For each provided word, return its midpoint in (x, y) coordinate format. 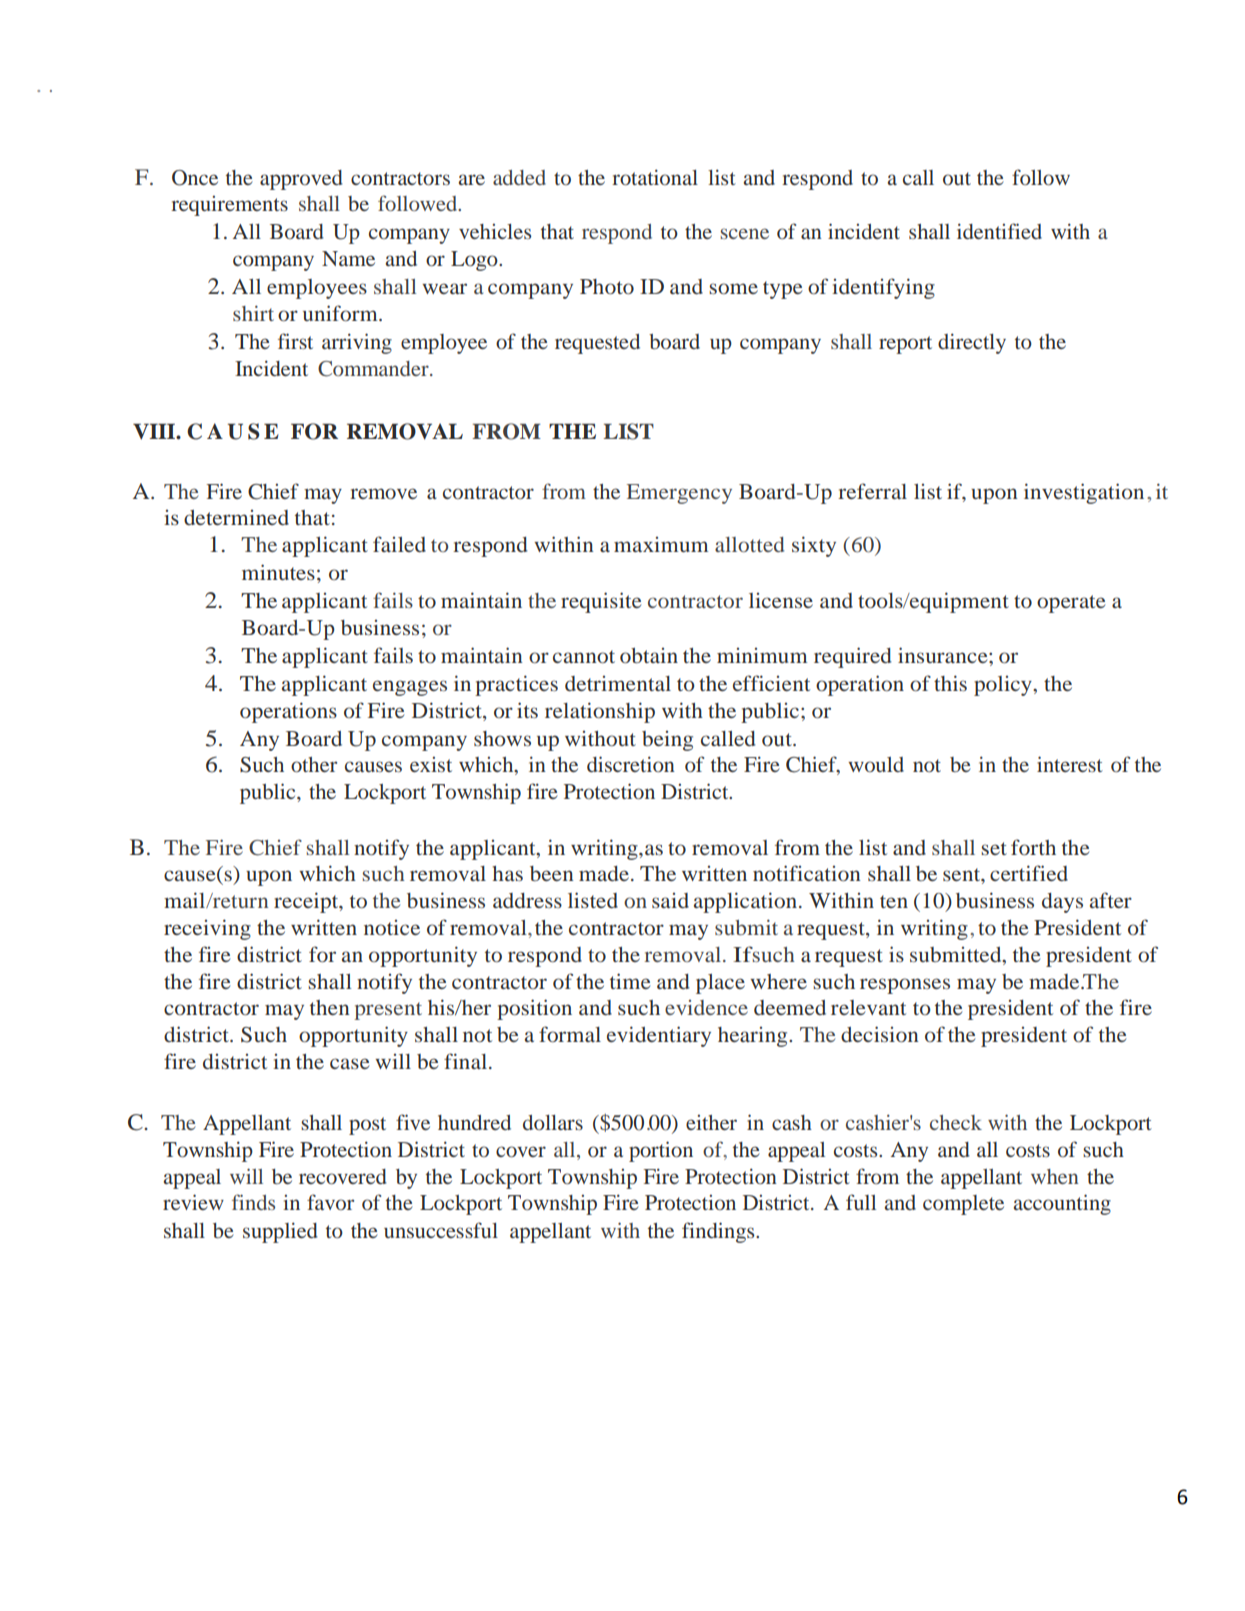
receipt (307, 902)
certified (1029, 873)
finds (253, 1202)
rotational (655, 177)
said (670, 900)
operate (1071, 604)
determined (236, 517)
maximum (661, 544)
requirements (229, 206)
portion (661, 1151)
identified (999, 231)
